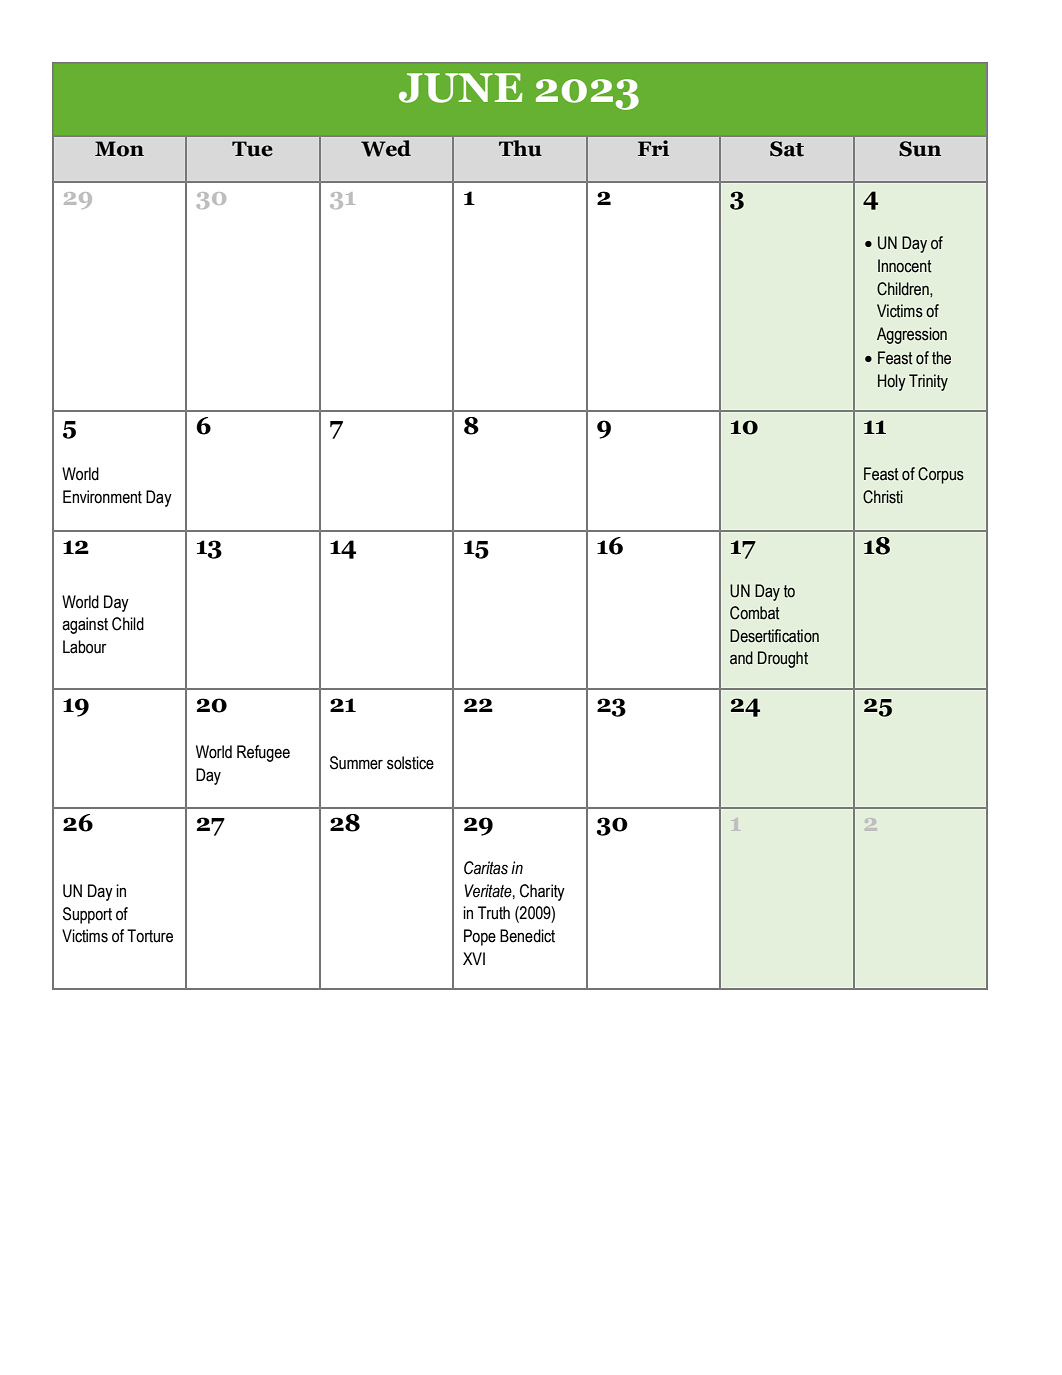 The width and height of the page is (1062, 1375). I want to click on Refugee, so click(263, 753).
